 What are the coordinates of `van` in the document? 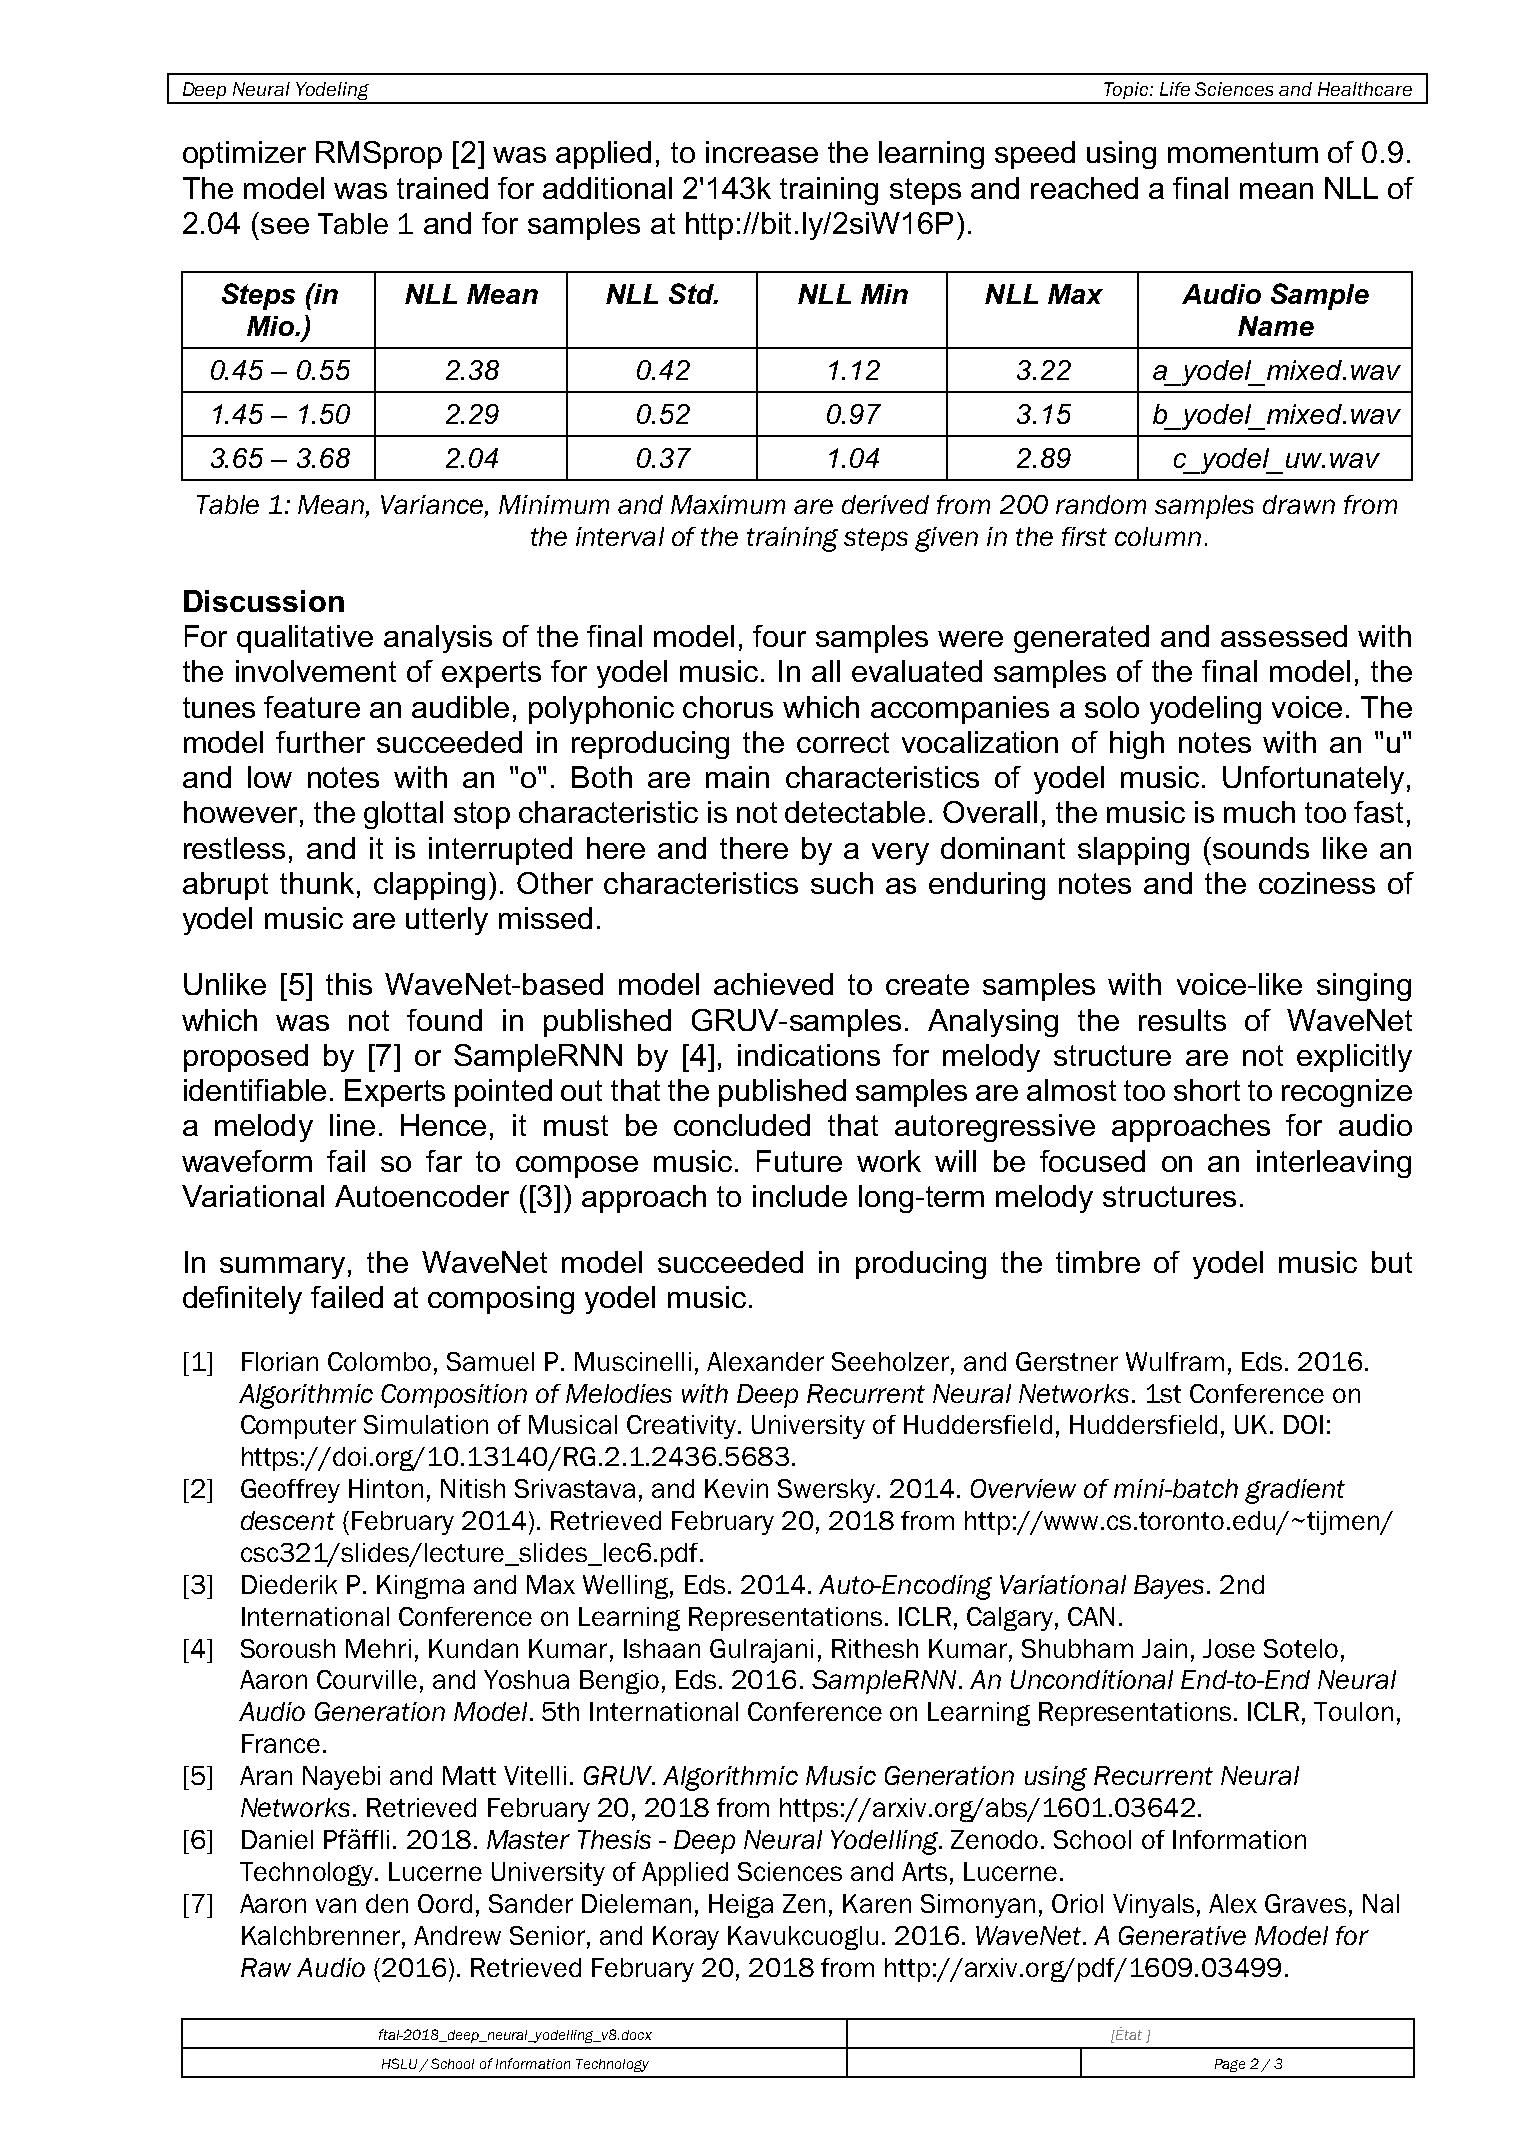 It's located at (336, 1905).
